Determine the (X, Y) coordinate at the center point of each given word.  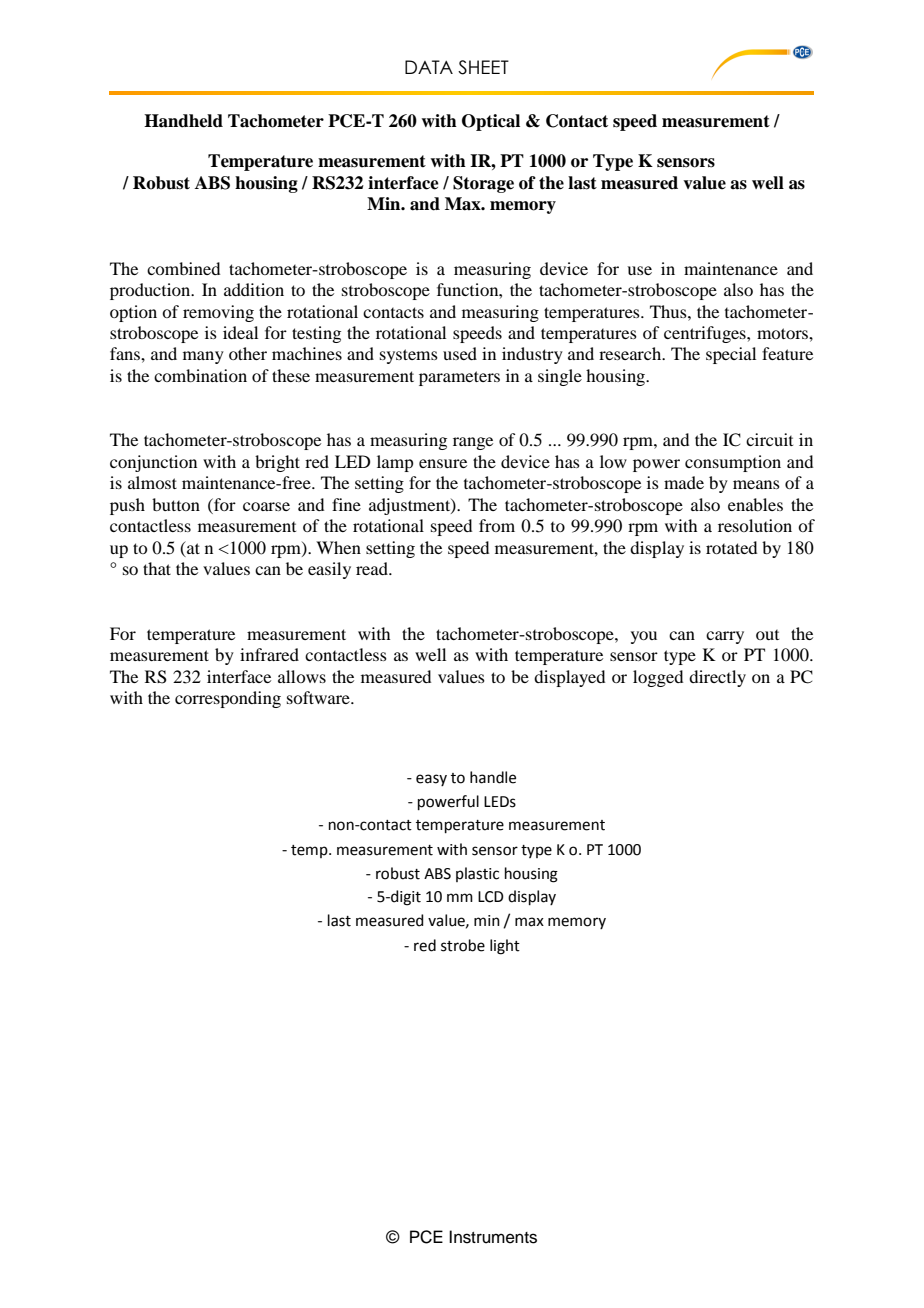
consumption (733, 463)
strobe (463, 945)
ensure (443, 463)
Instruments (493, 1237)
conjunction (153, 463)
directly (717, 678)
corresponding (228, 699)
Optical (491, 122)
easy (431, 780)
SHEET (483, 67)
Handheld (183, 121)
